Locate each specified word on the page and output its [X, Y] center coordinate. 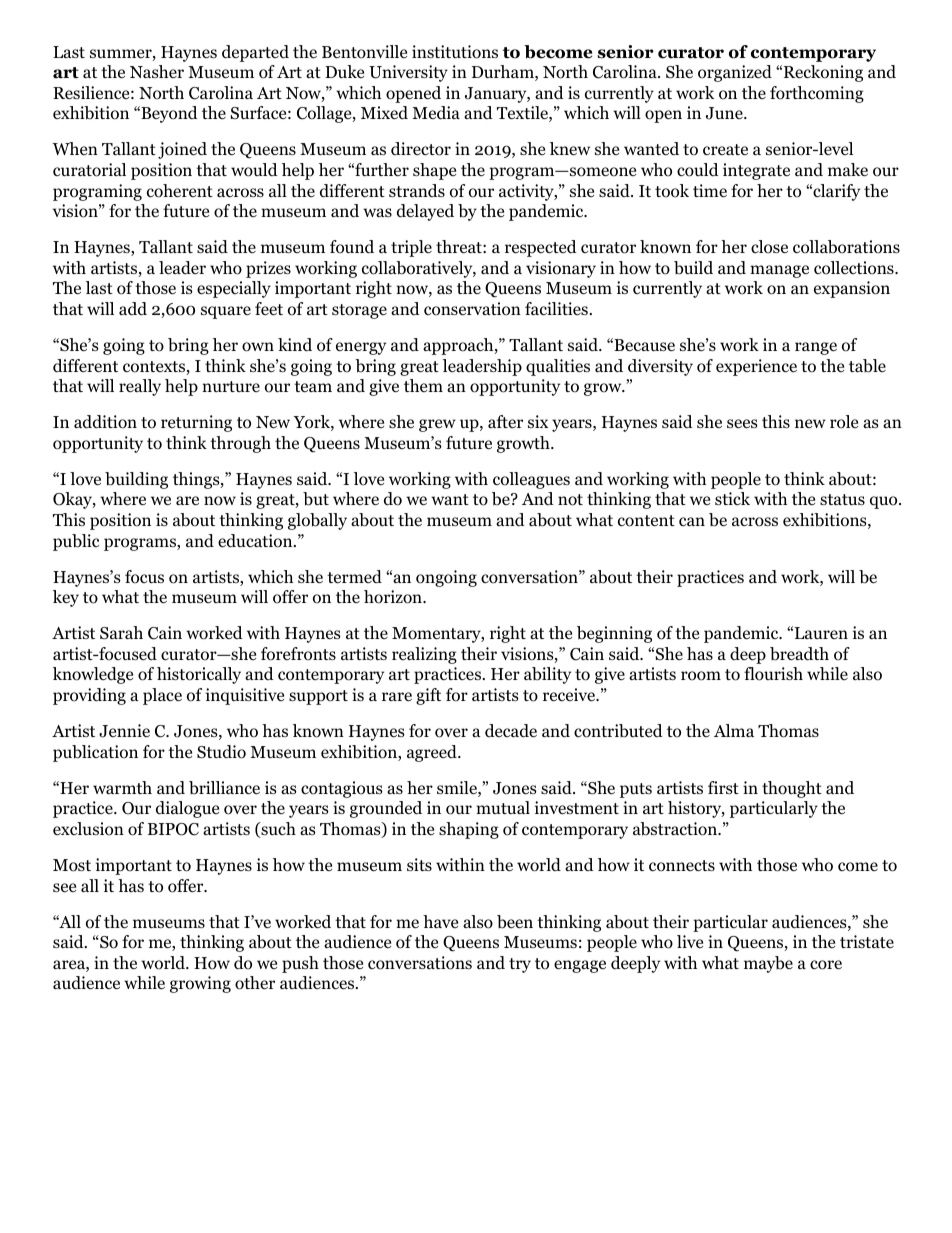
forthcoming [817, 94]
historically [199, 675]
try [520, 965]
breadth [799, 654]
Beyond [168, 114]
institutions [455, 52]
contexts [155, 368]
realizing [424, 655]
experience [756, 367]
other [255, 983]
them [423, 385]
